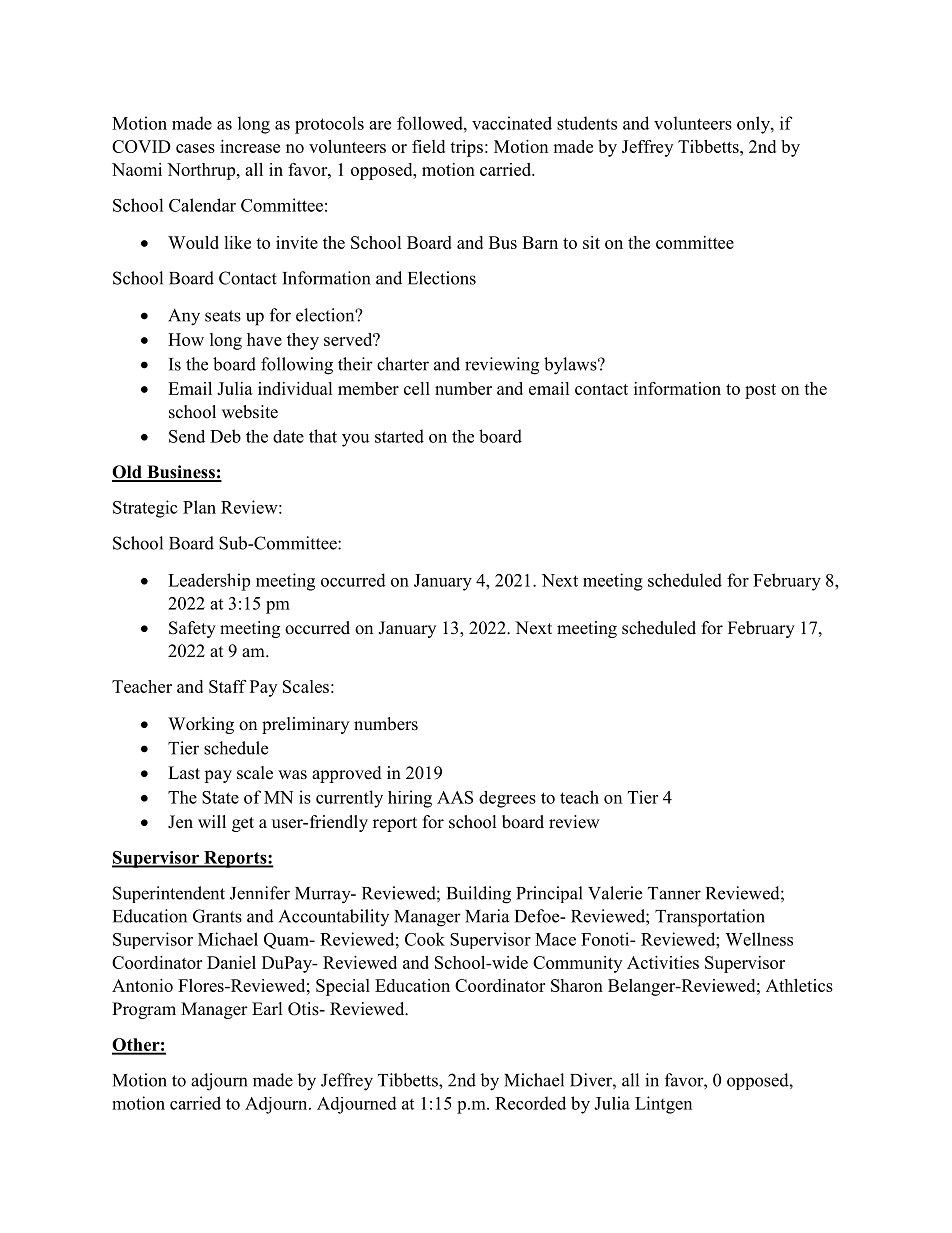 This image has height=1233, width=952. I want to click on cases, so click(195, 148).
